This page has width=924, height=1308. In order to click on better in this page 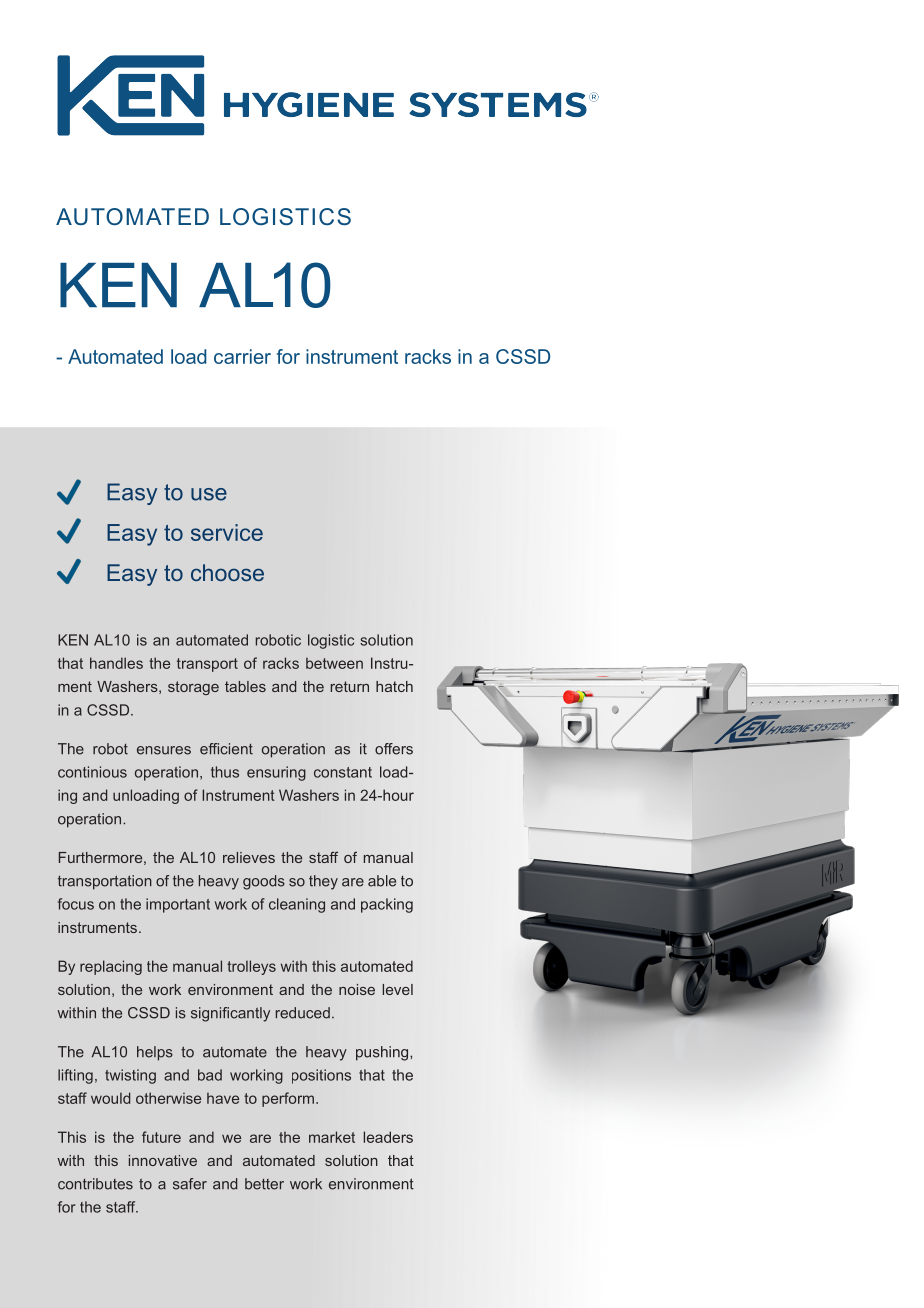, I will do `click(264, 1184)`.
